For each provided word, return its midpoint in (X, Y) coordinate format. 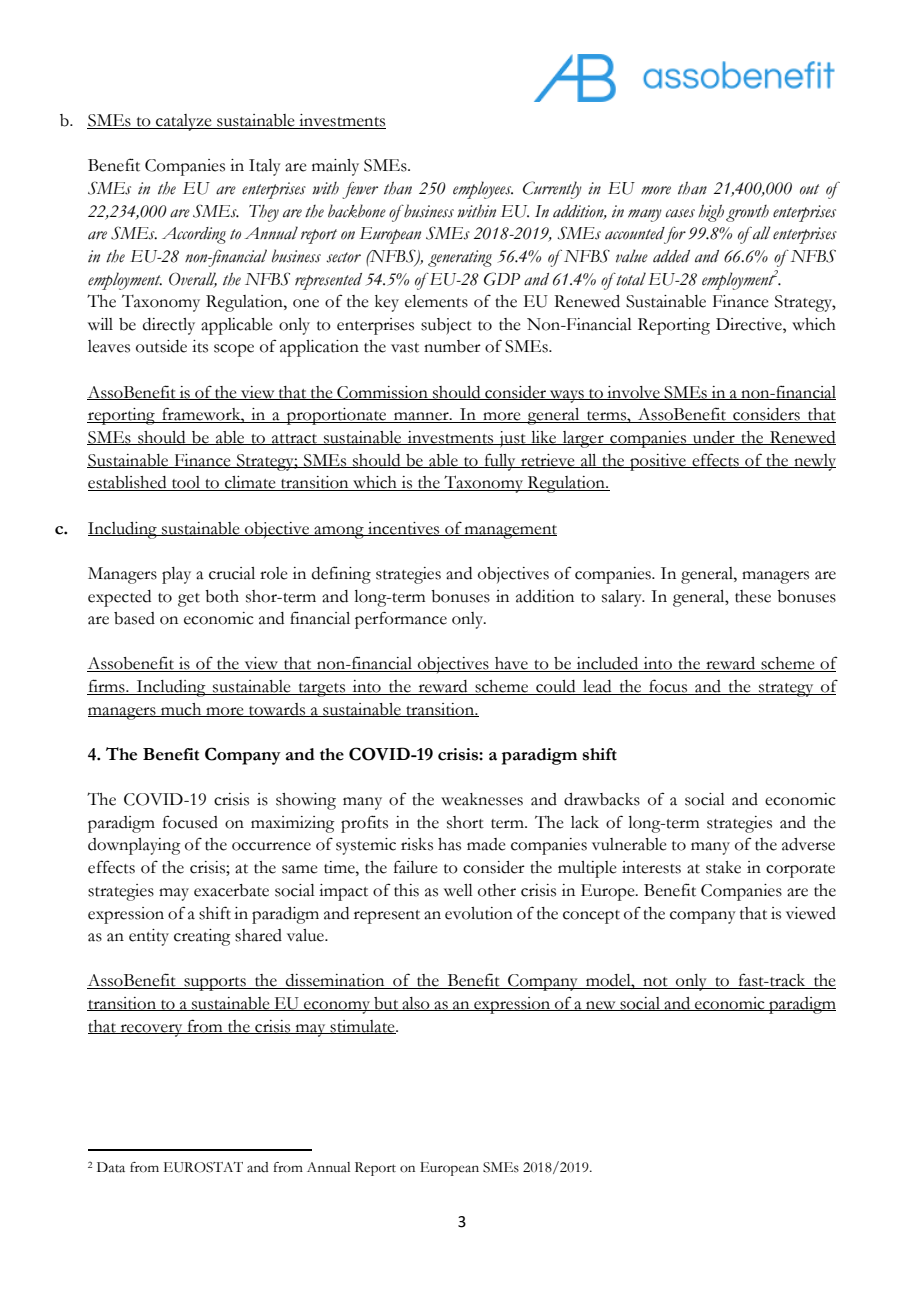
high (711, 213)
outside (161, 346)
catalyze (184, 122)
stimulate (363, 1027)
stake (723, 867)
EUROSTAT (203, 1167)
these (753, 596)
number (452, 346)
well (458, 890)
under (714, 438)
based (134, 618)
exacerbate (231, 890)
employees (483, 190)
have (511, 664)
